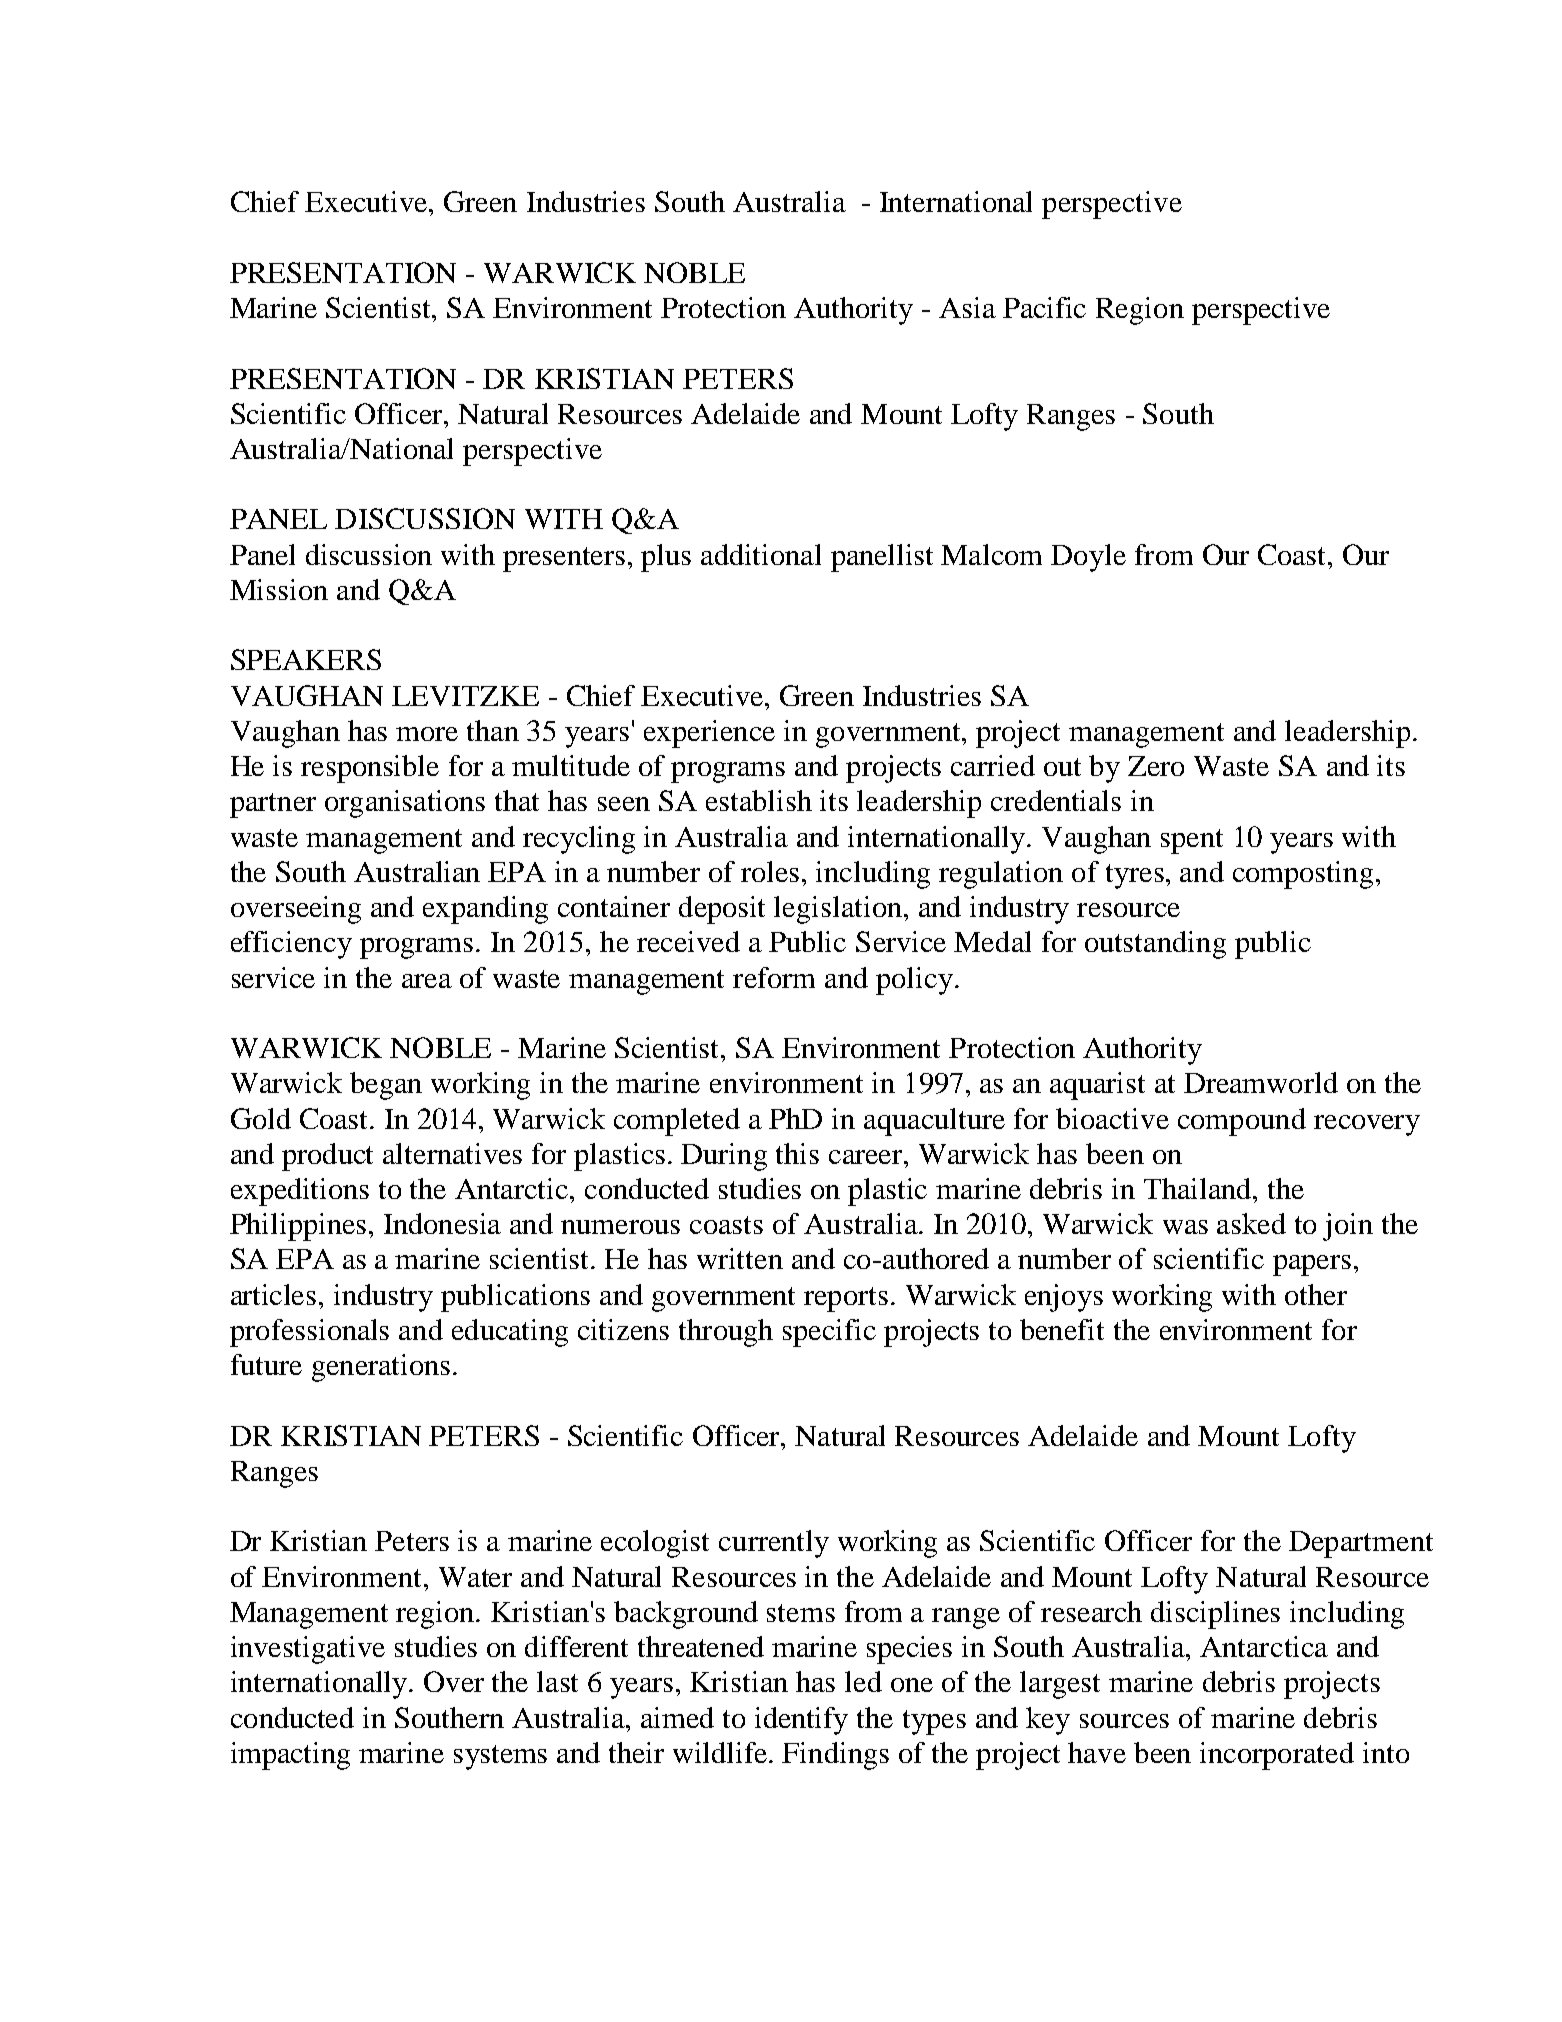  I want to click on presenters, so click(564, 559).
